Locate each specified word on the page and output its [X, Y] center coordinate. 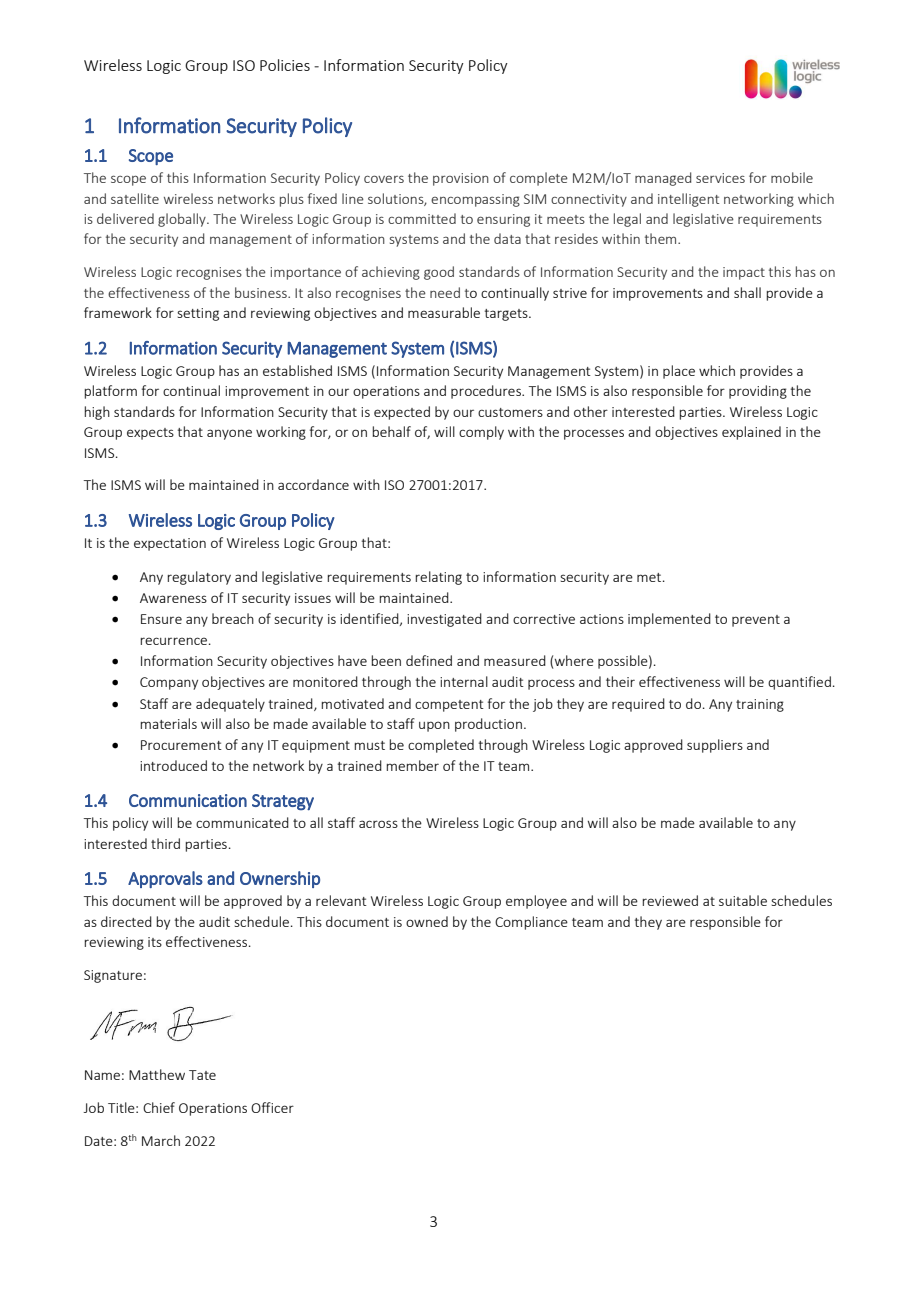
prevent [756, 621]
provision [461, 179]
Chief [159, 1107]
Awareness [173, 598]
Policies [285, 65]
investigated [444, 620]
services [720, 178]
